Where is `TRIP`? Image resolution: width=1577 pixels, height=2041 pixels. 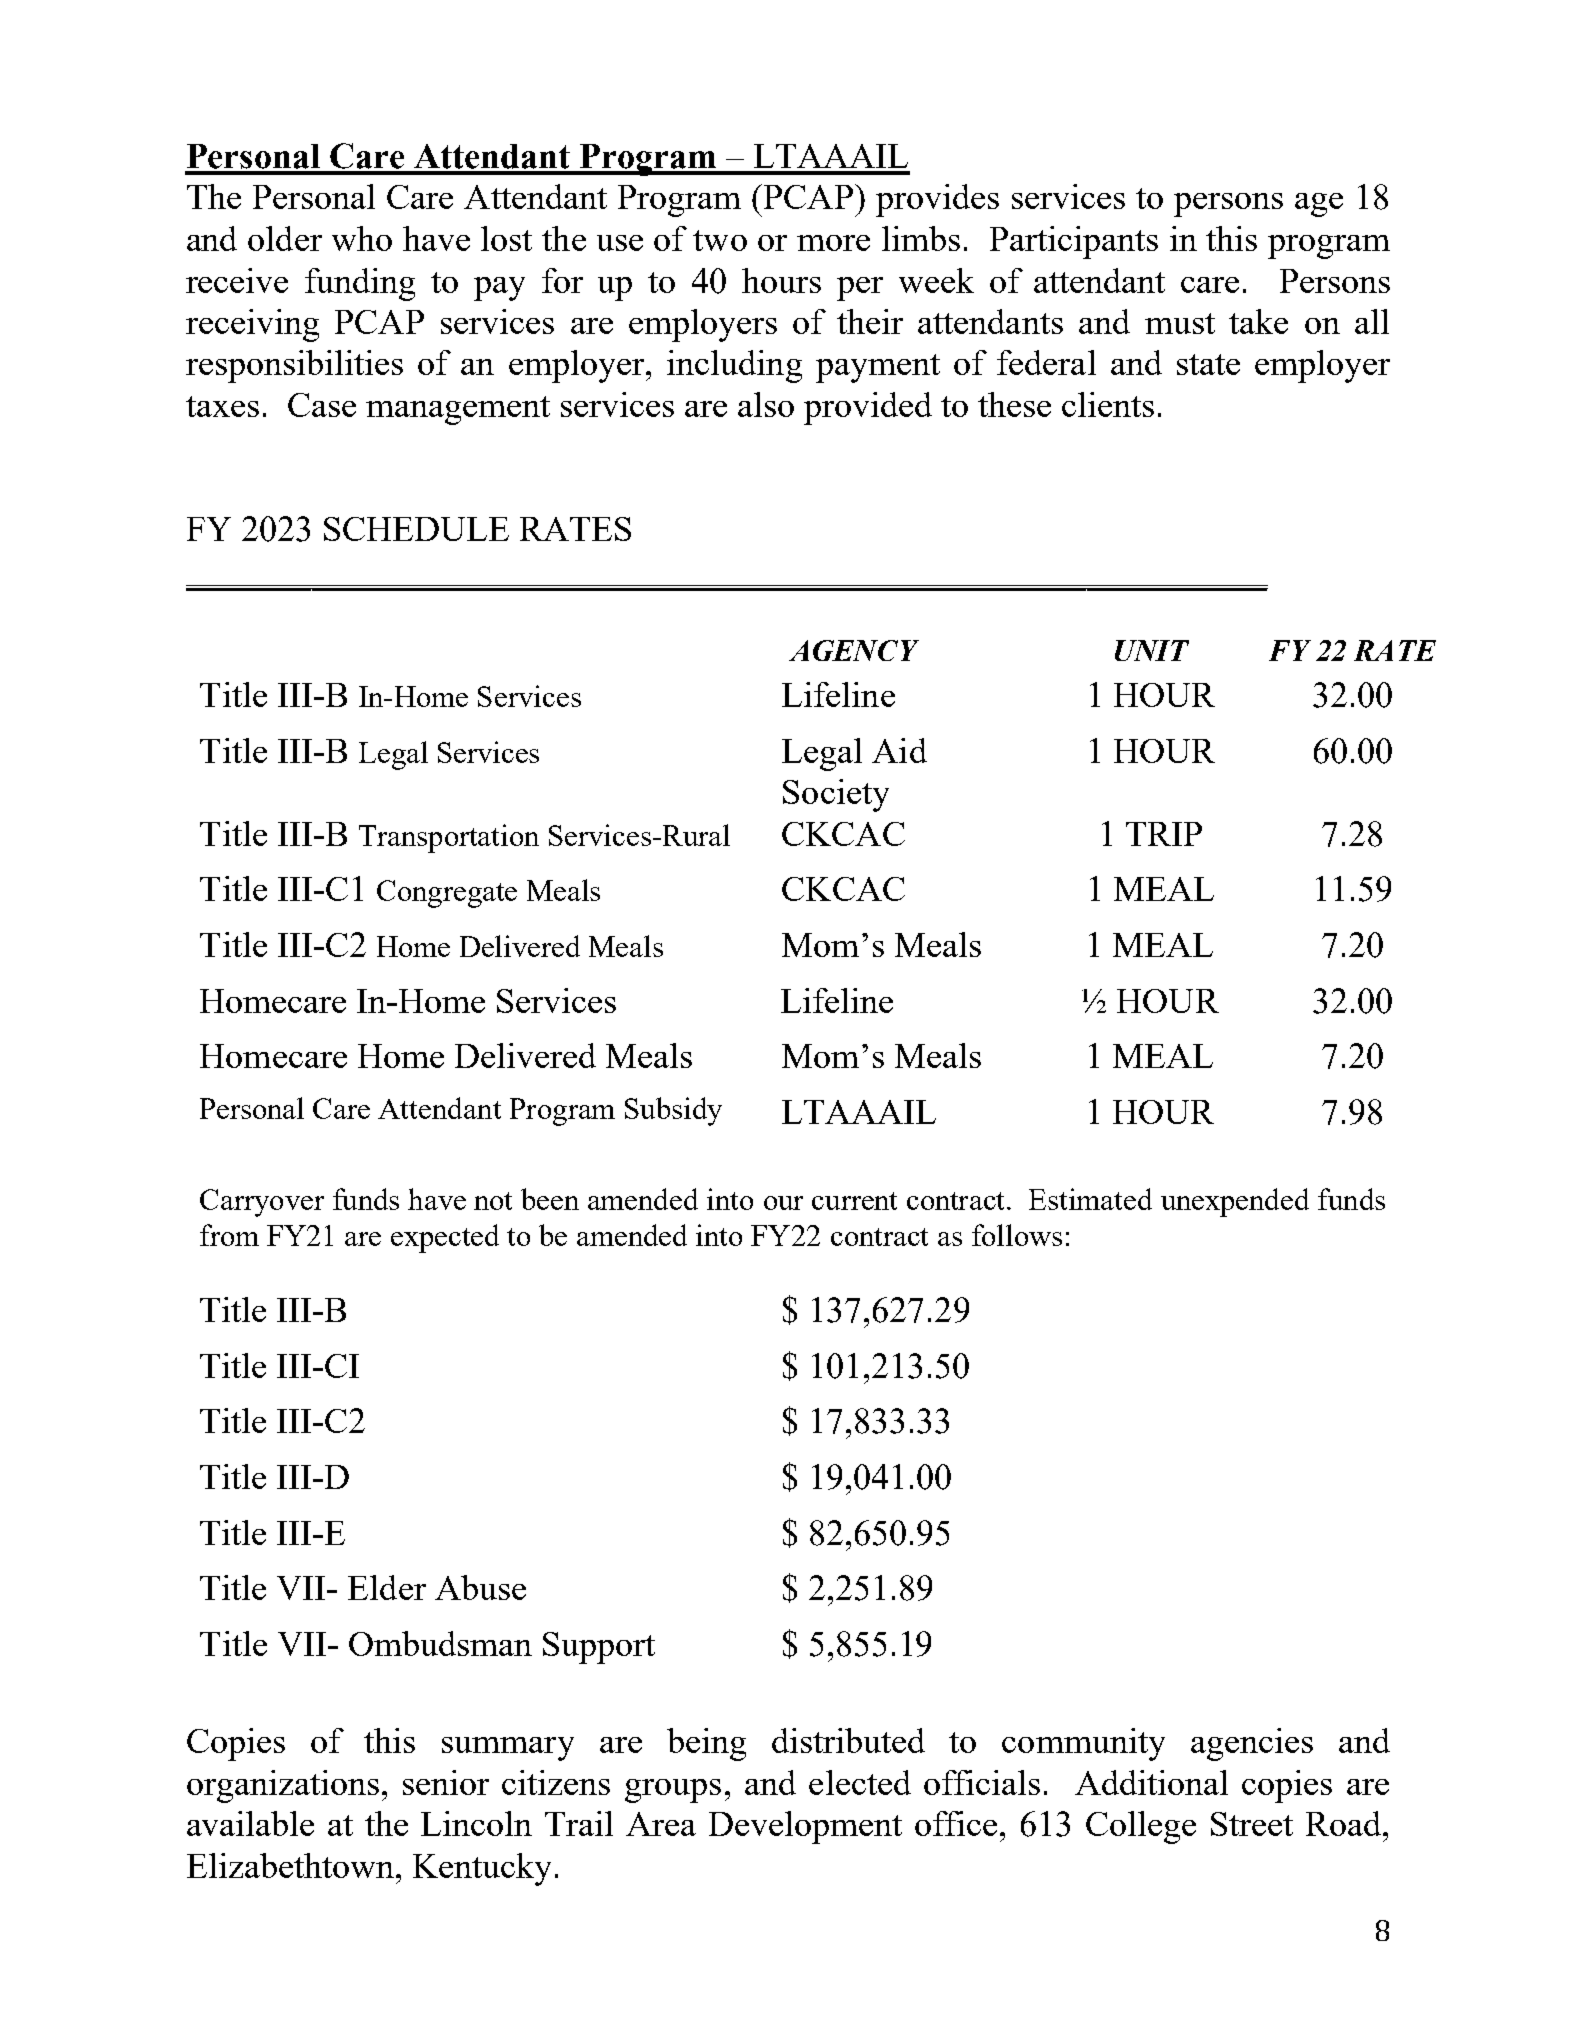
TRIP is located at coordinates (1164, 834).
